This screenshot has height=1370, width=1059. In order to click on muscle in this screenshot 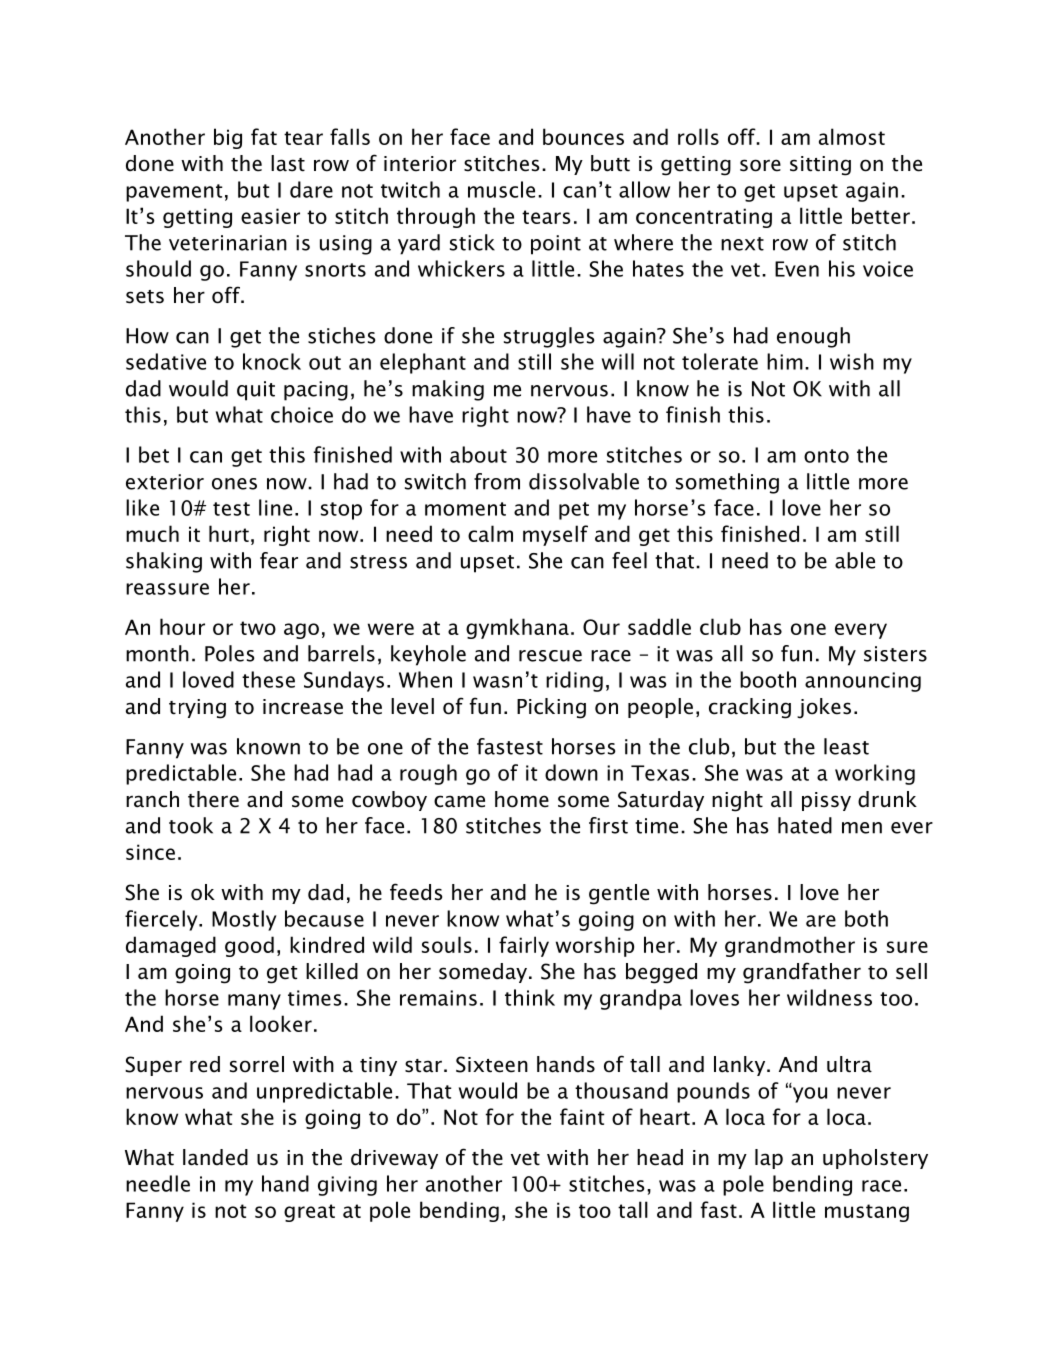, I will do `click(501, 189)`.
